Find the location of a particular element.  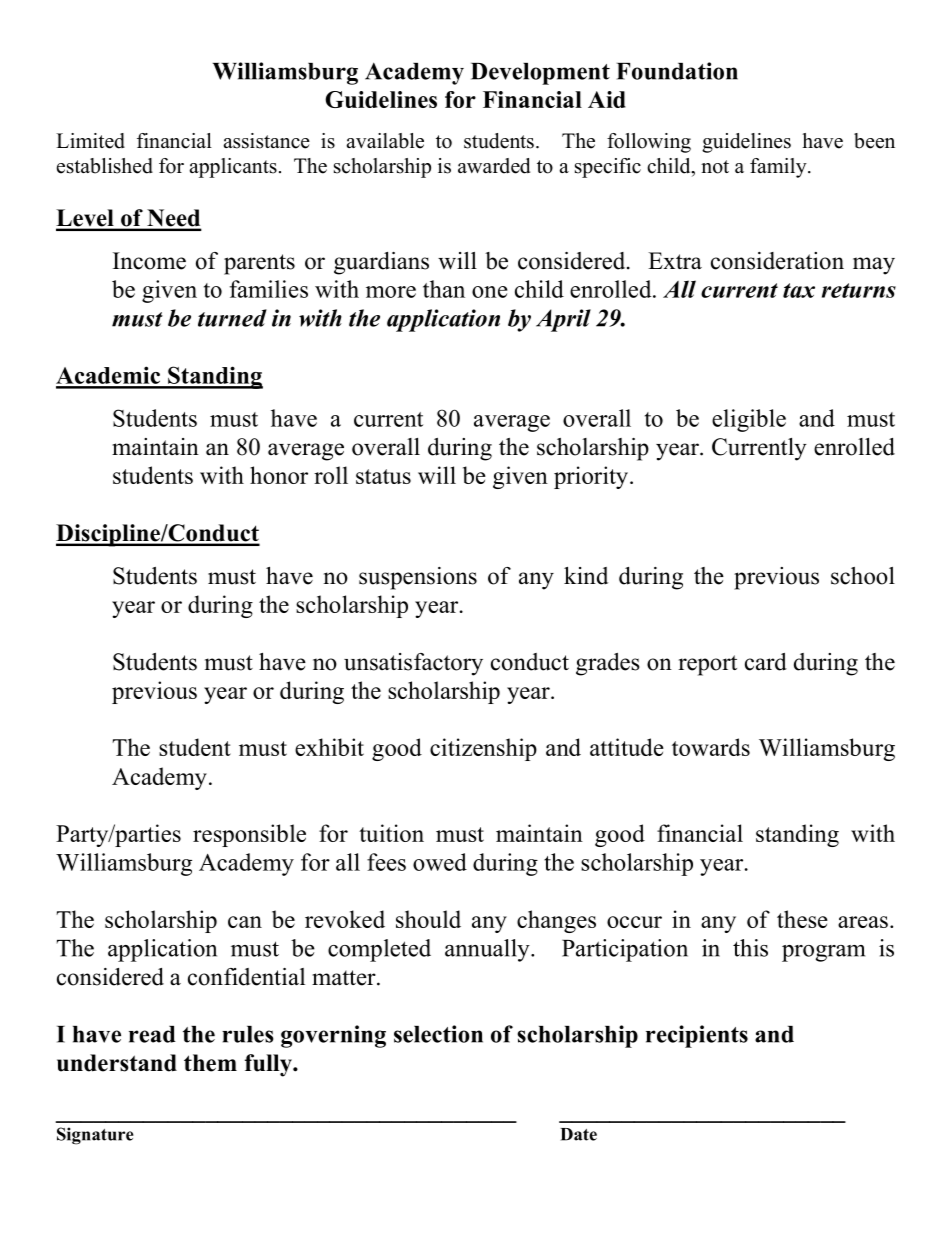

honor is located at coordinates (279, 475).
